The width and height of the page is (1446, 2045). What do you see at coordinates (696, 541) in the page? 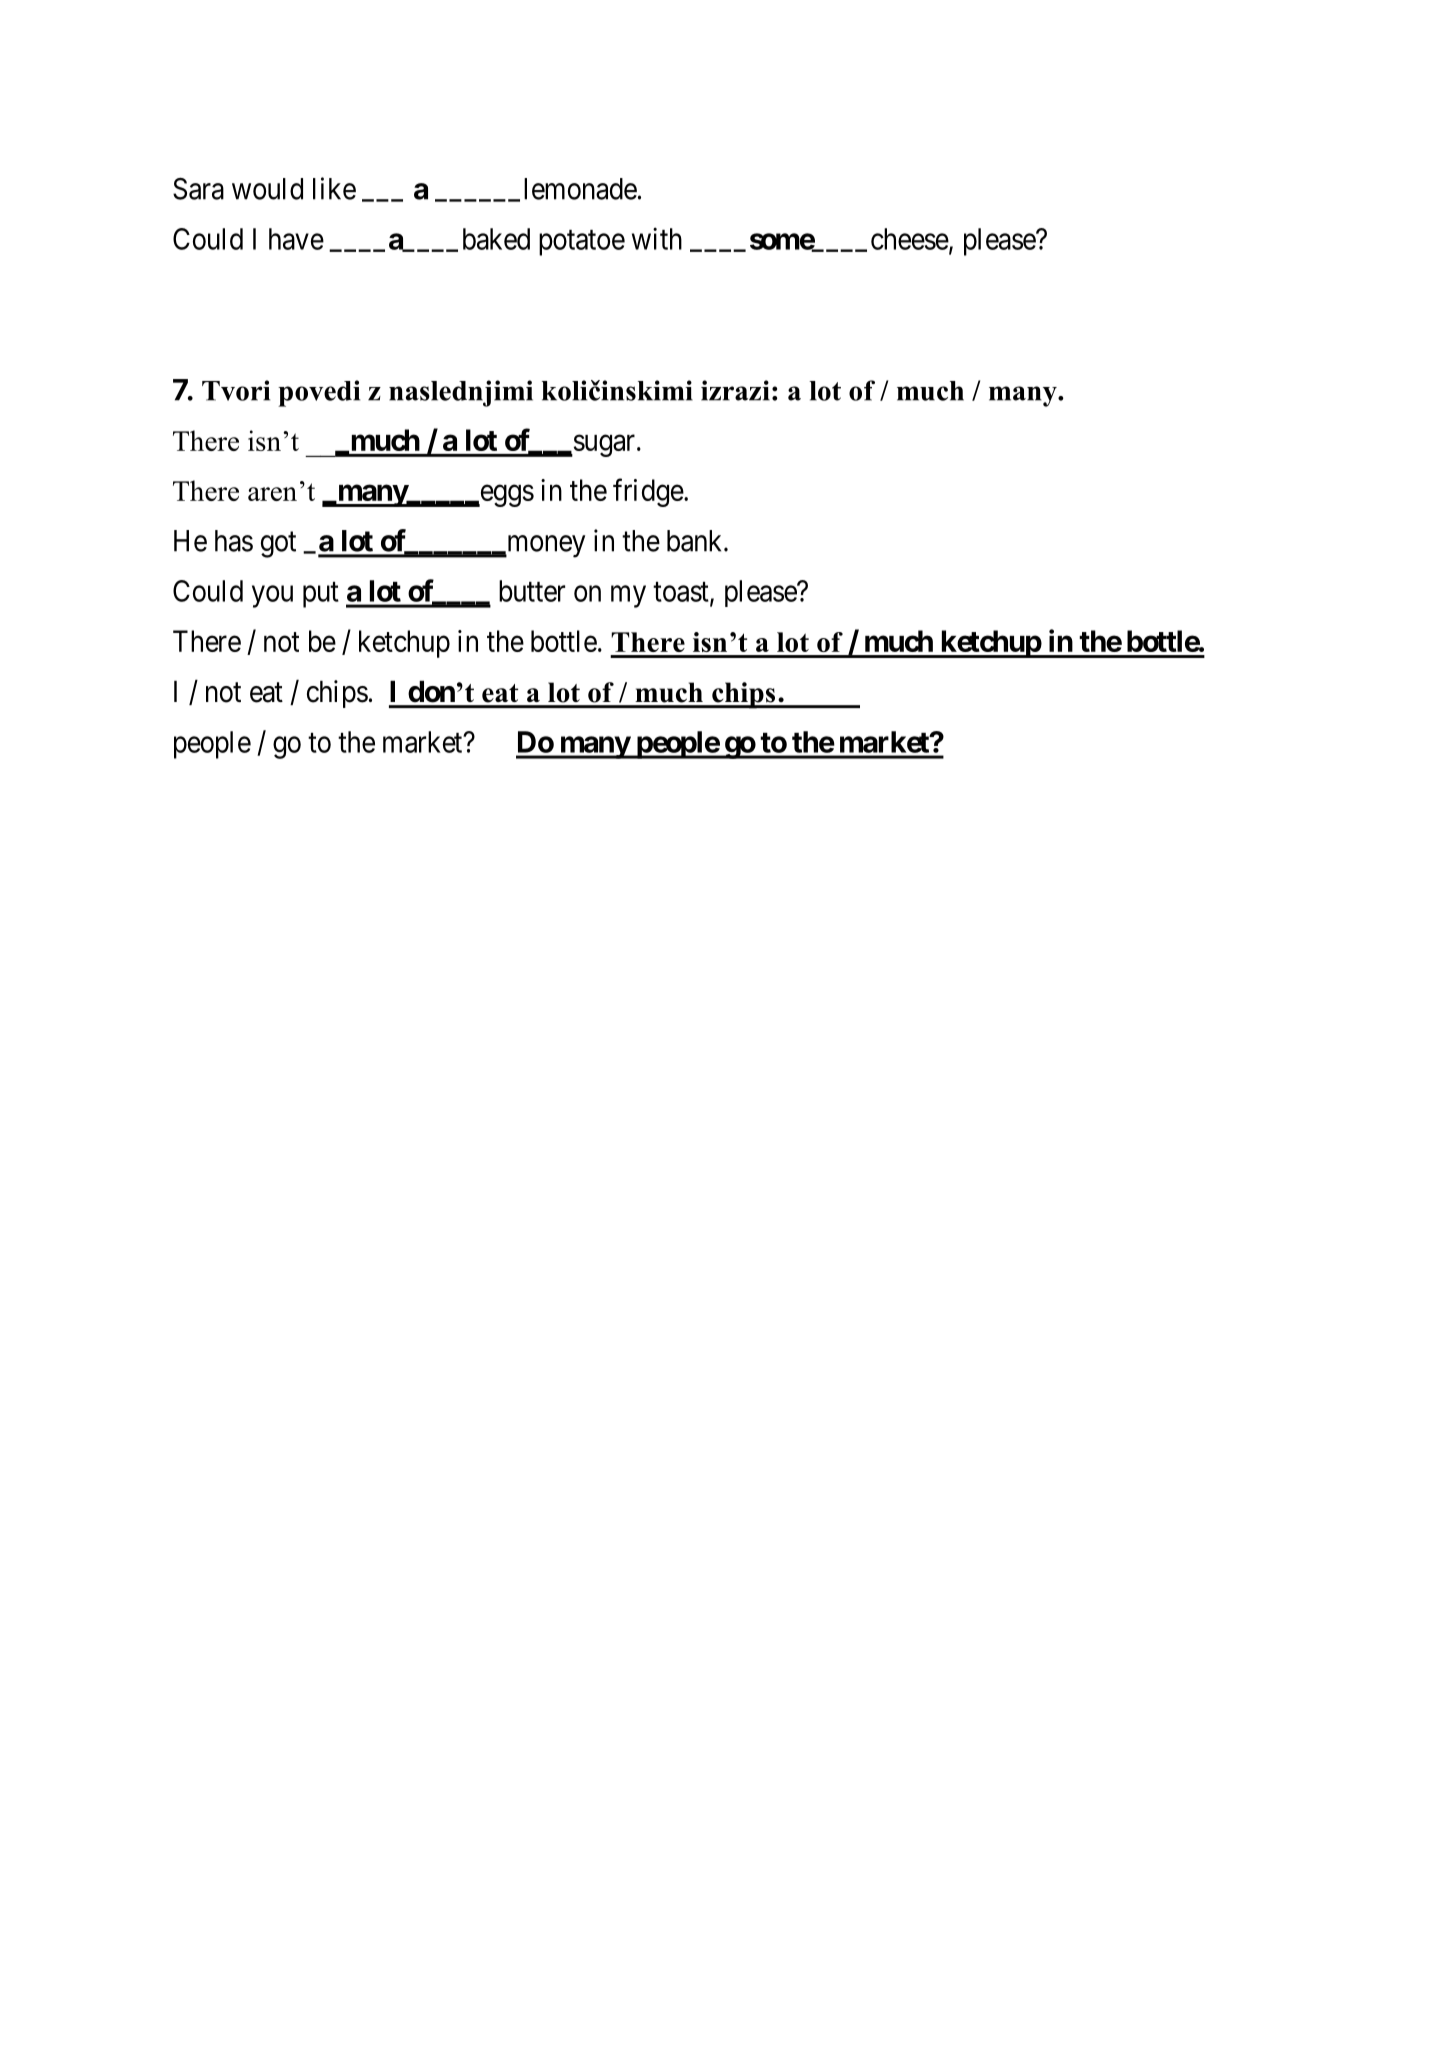
I see `bank` at bounding box center [696, 541].
